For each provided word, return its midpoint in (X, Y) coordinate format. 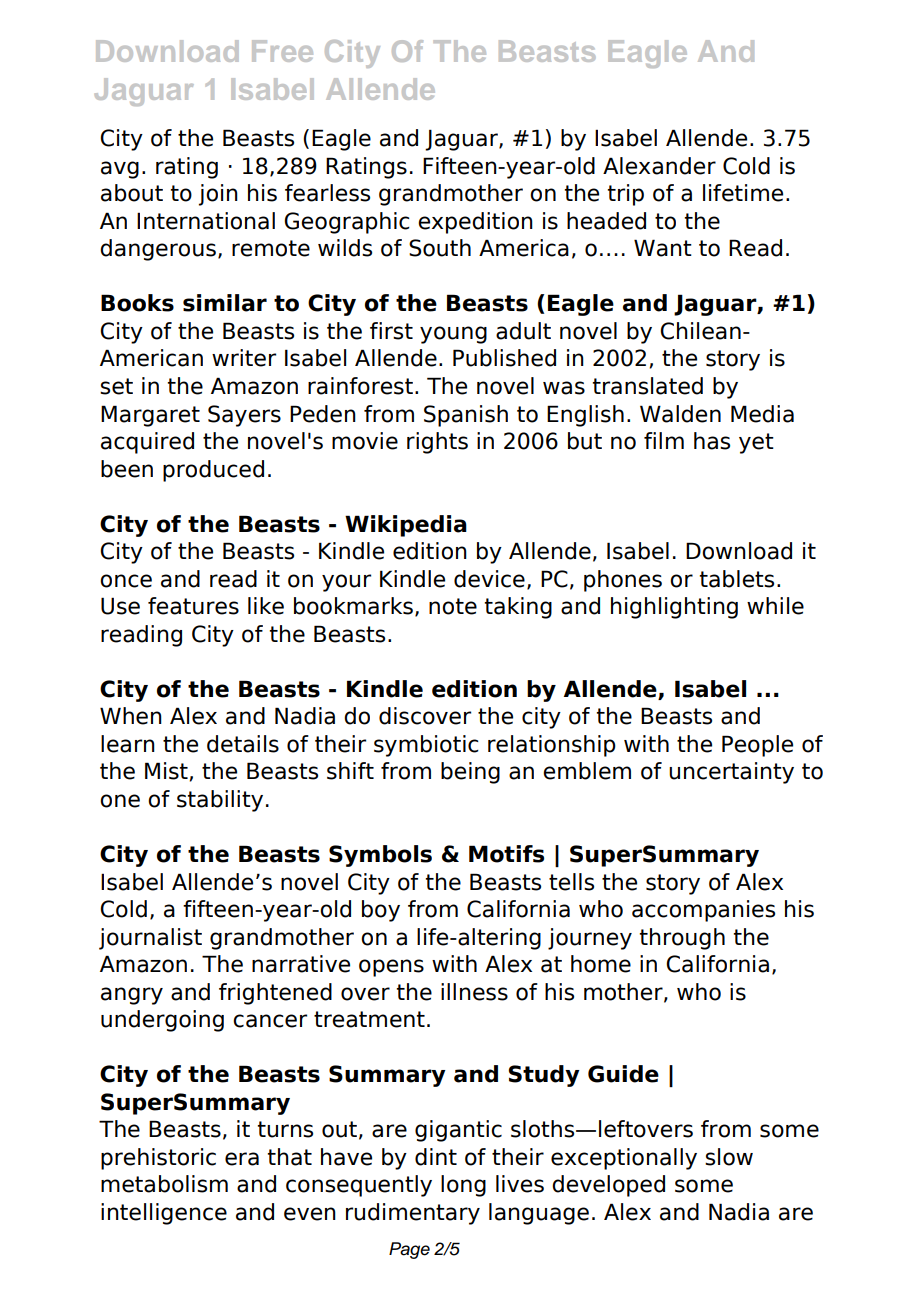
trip (626, 195)
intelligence (164, 1214)
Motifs (506, 854)
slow (729, 1157)
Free (282, 51)
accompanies (703, 911)
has (712, 441)
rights (437, 443)
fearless (327, 193)
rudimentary (413, 1214)
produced (213, 471)
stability (220, 801)
